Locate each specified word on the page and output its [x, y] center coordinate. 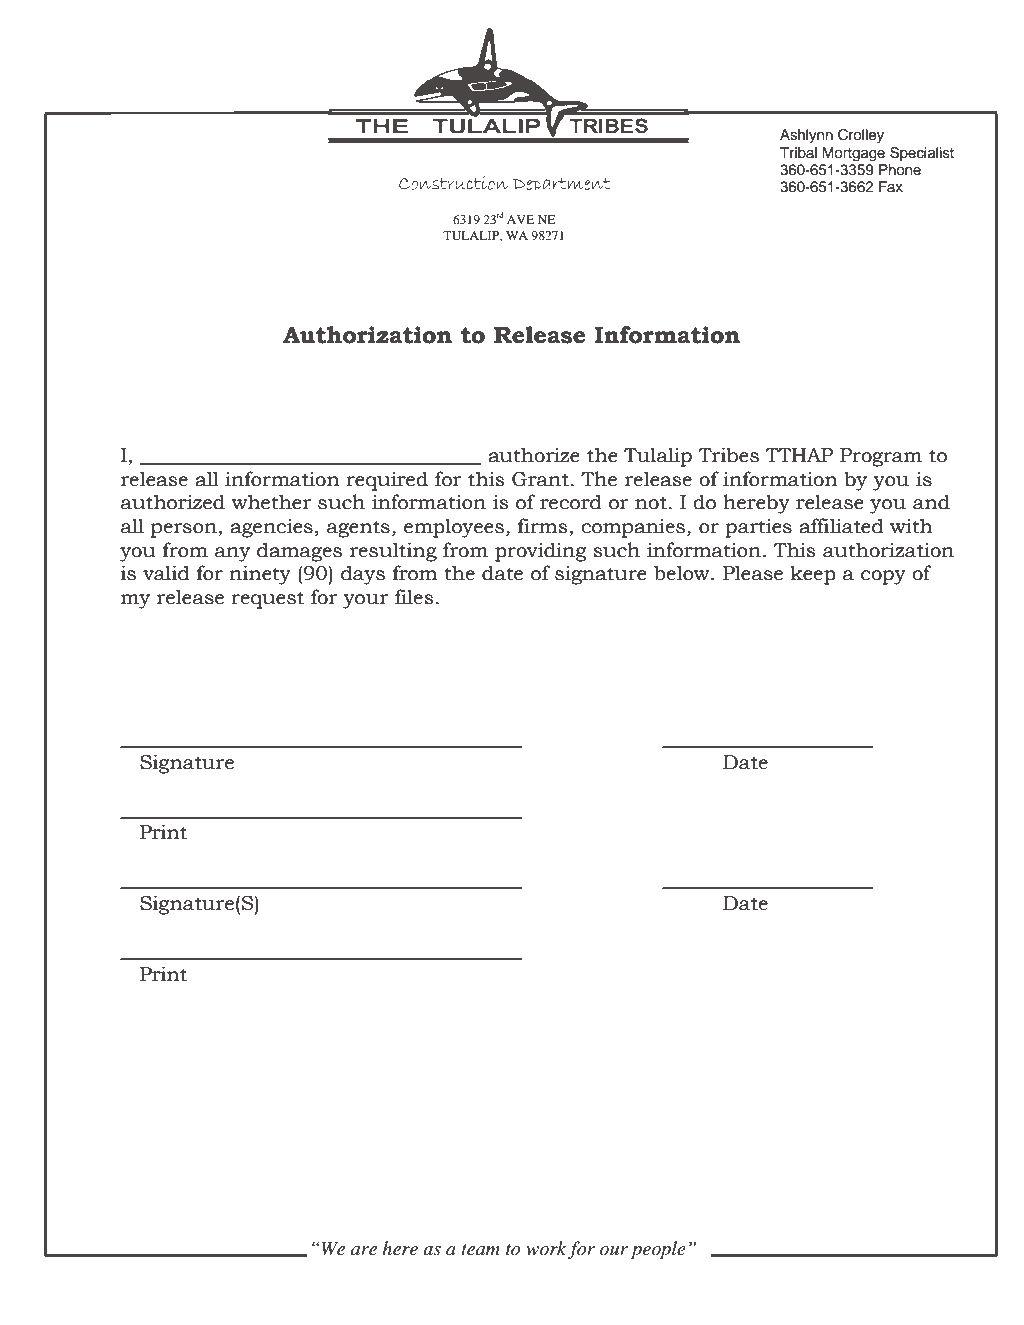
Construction [453, 183]
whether [271, 502]
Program [881, 457]
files [414, 597]
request [267, 600]
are [364, 1250]
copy [883, 577]
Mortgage [853, 154]
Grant [540, 479]
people [658, 1250]
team [480, 1249]
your [366, 601]
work [546, 1248]
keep [813, 575]
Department [561, 186]
